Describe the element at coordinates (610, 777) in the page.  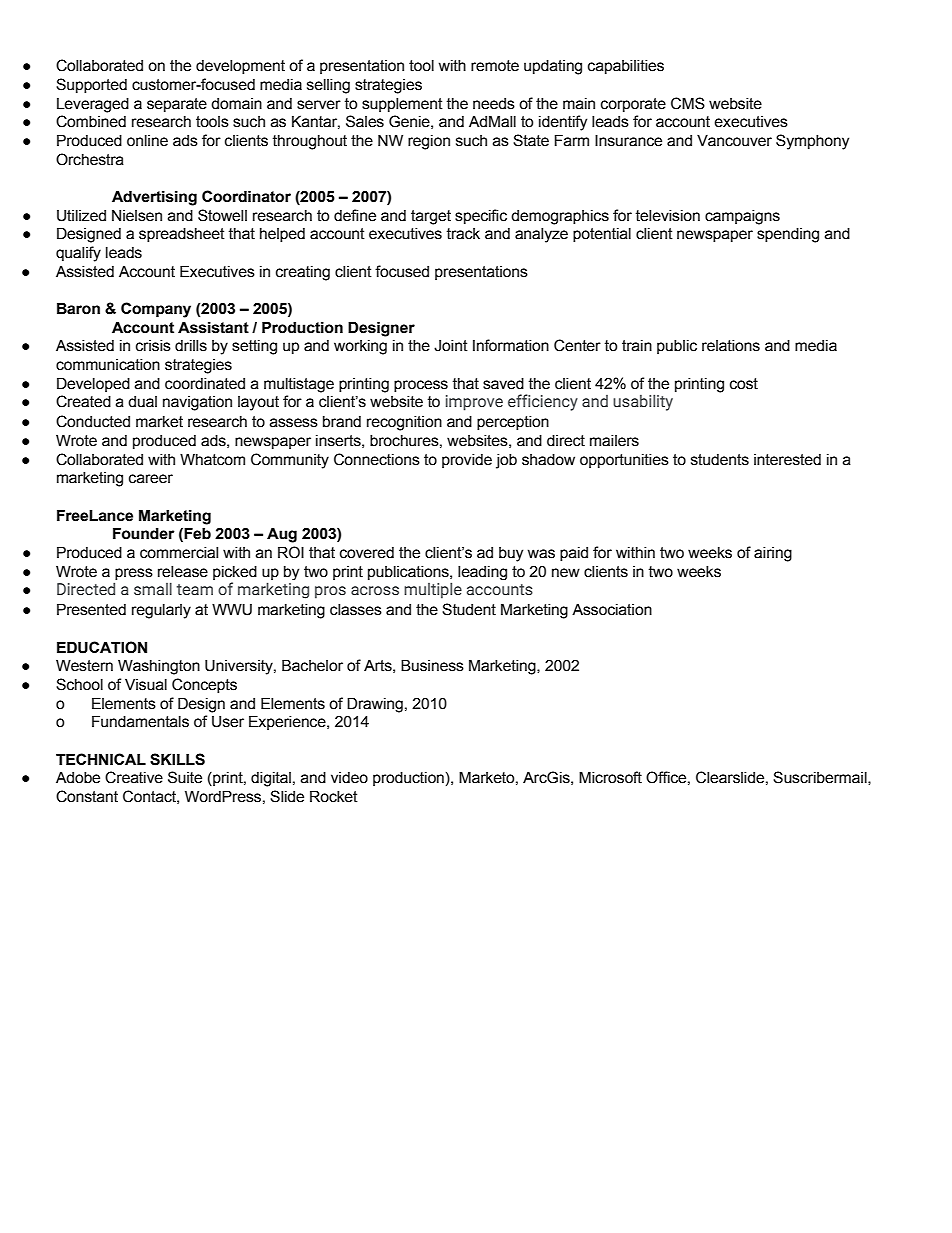
I see `Microsoft` at that location.
